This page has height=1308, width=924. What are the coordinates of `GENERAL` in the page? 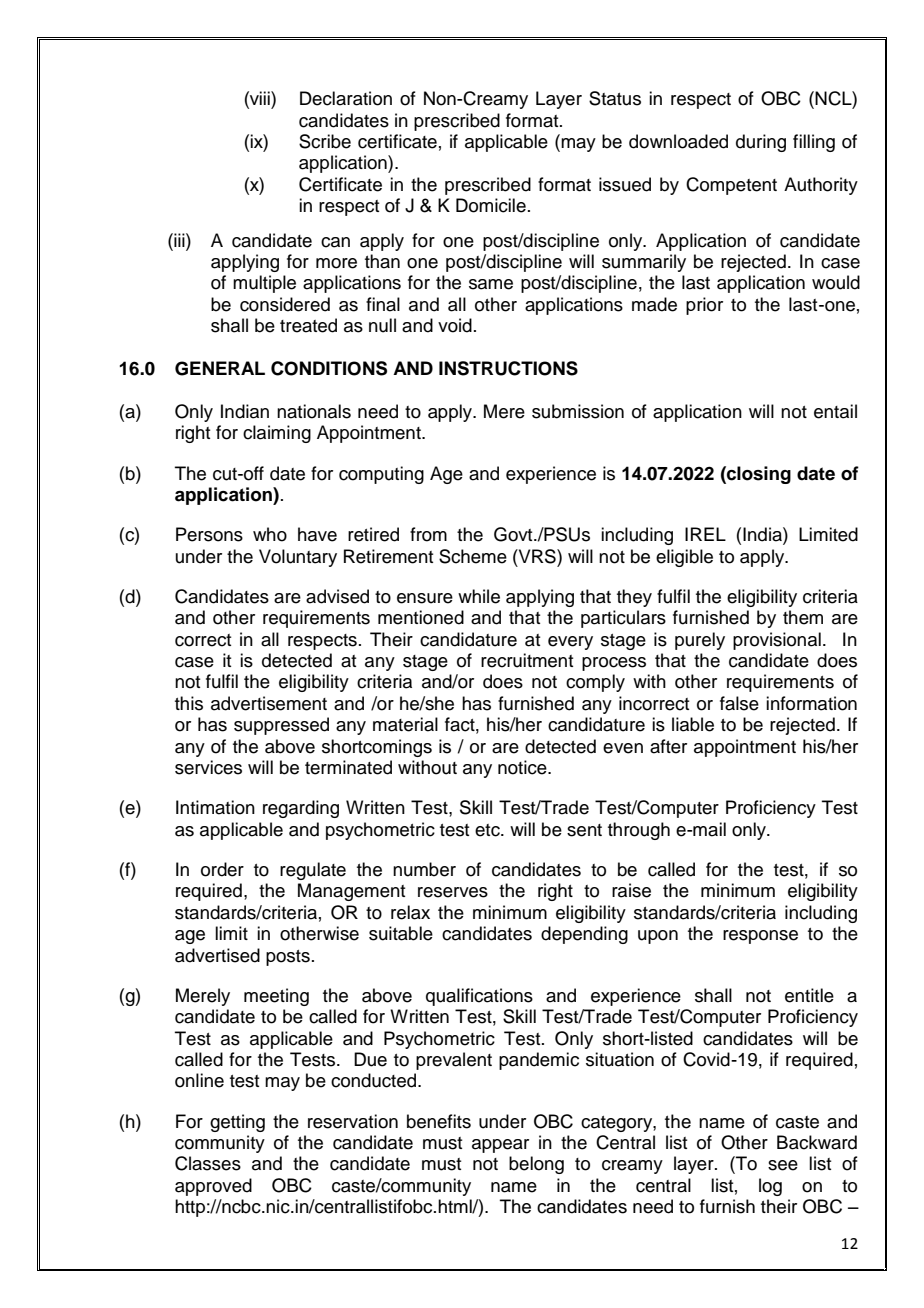 It's located at (220, 368).
